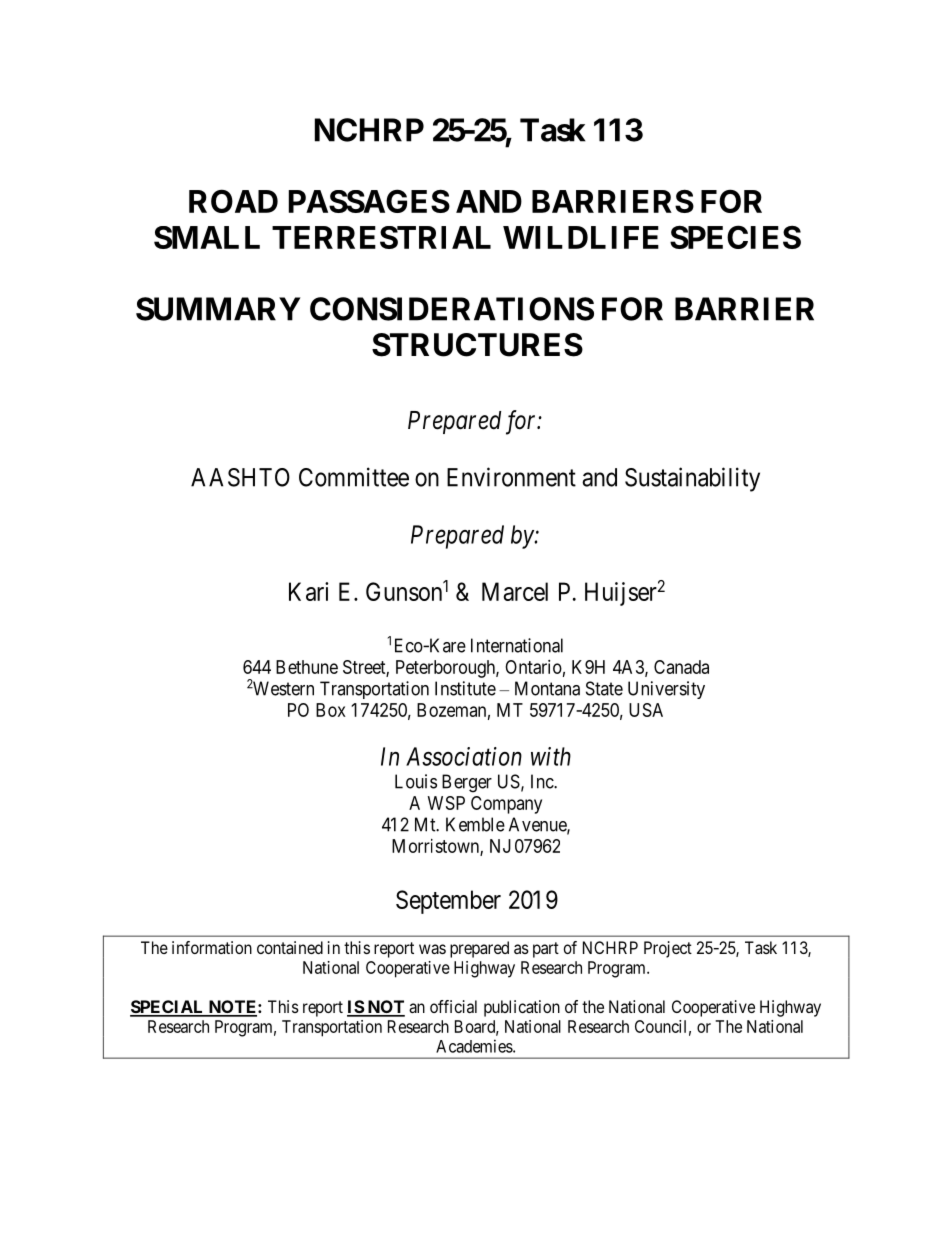  Describe the element at coordinates (515, 591) in the screenshot. I see `Marcel` at that location.
